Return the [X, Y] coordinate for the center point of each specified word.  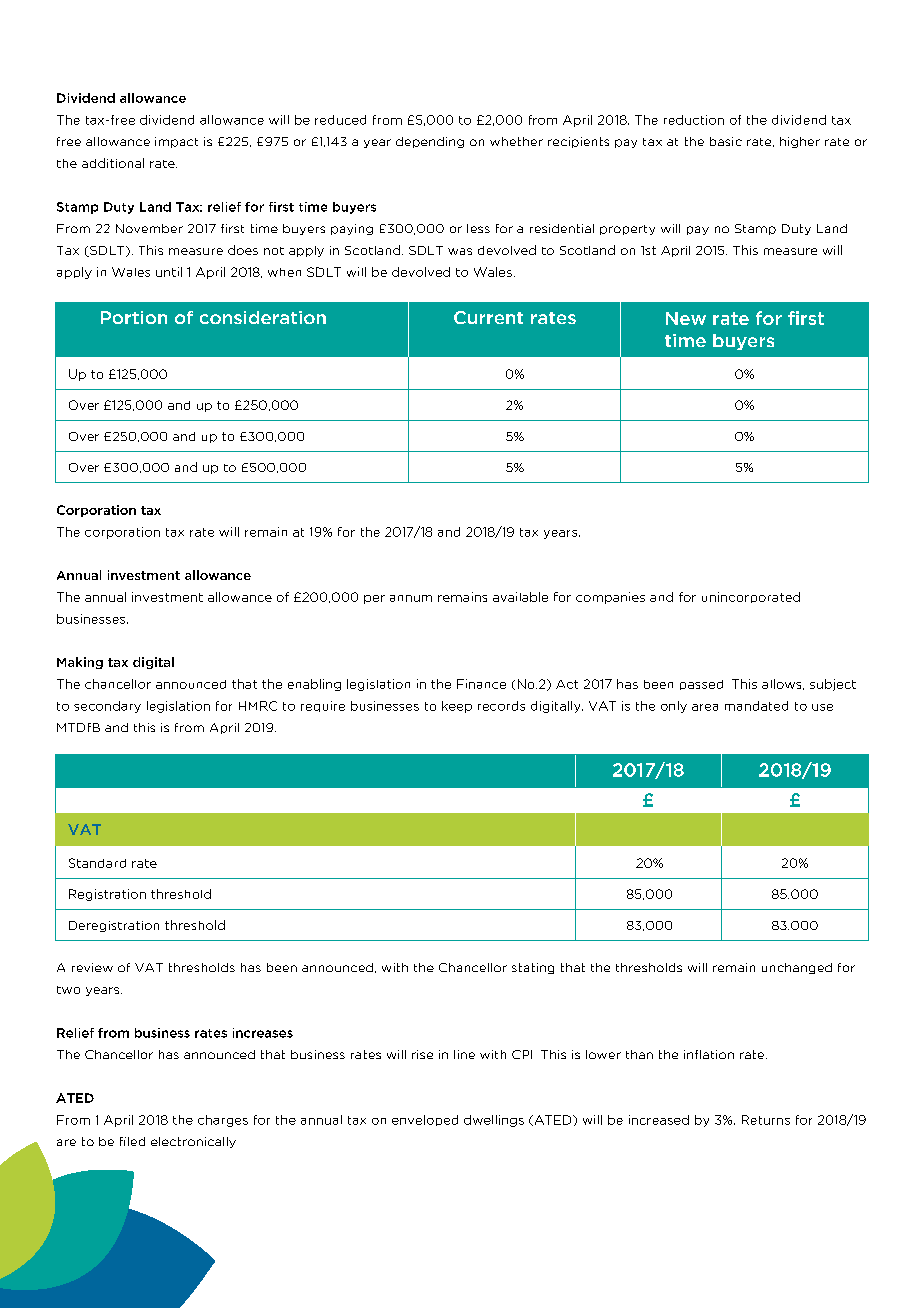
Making [80, 663]
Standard [97, 863]
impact [176, 142]
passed [701, 685]
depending [430, 142]
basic [726, 141]
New [686, 318]
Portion [134, 317]
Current [488, 317]
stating [533, 968]
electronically [193, 1142]
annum [411, 598]
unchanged [797, 968]
